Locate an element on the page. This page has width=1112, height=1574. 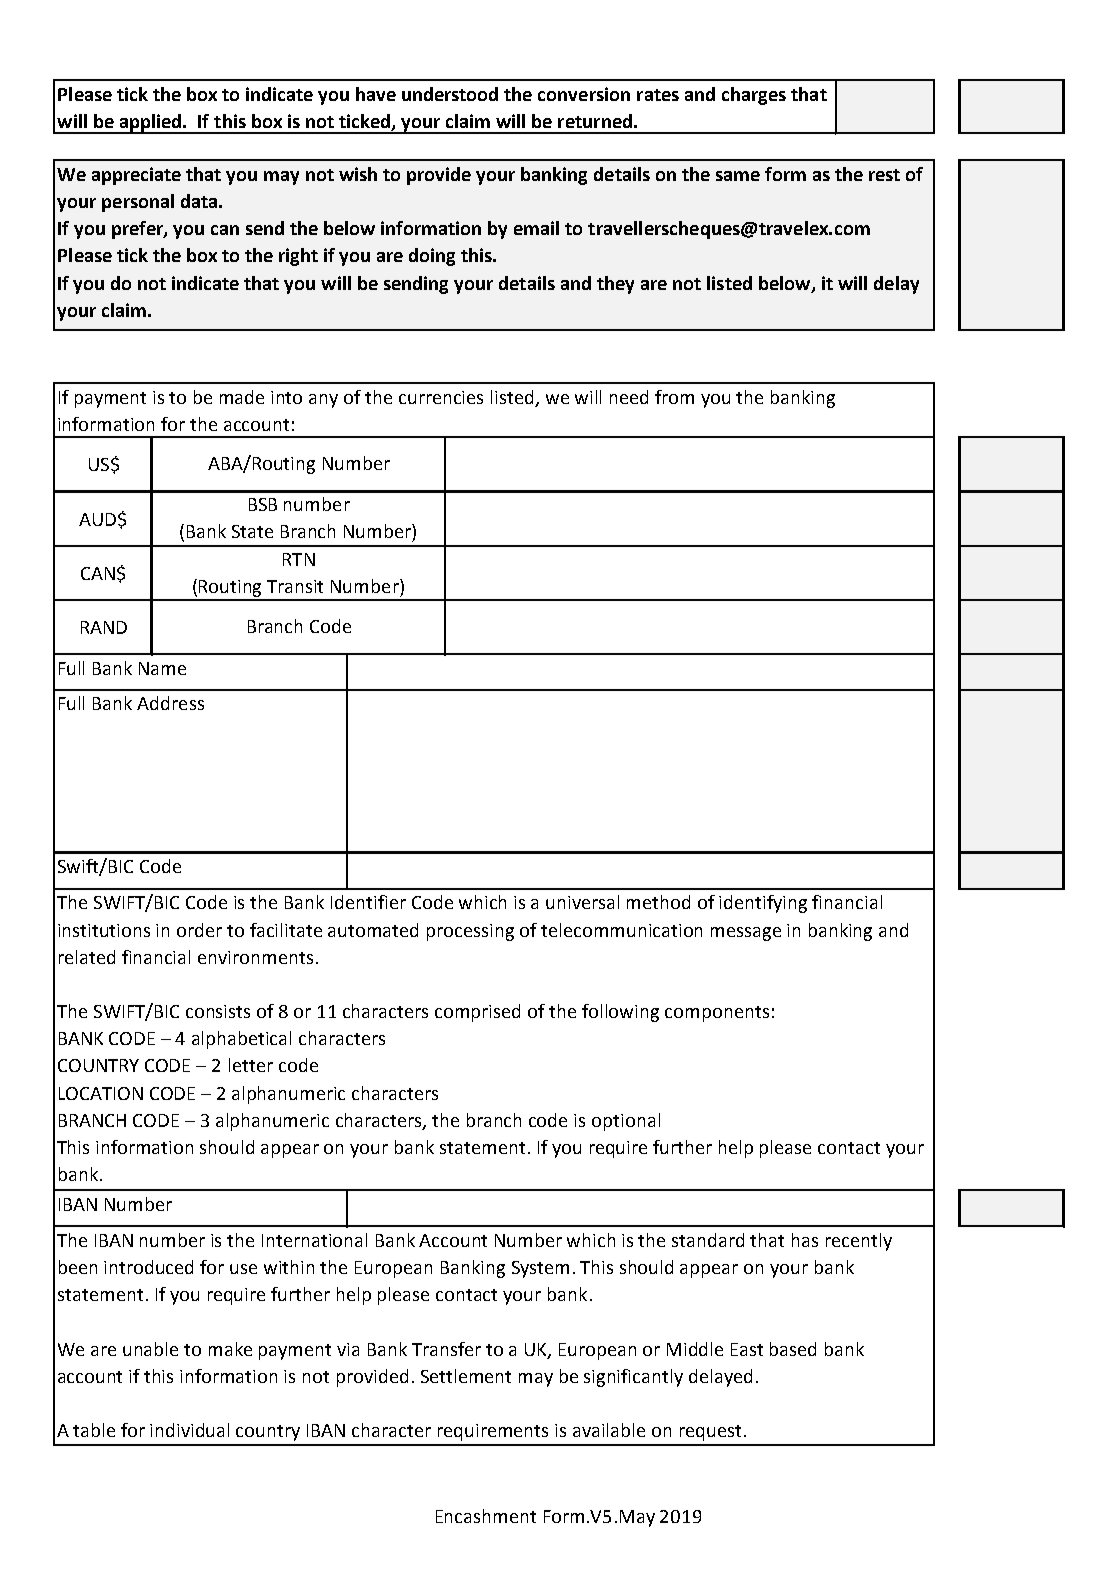
charges is located at coordinates (754, 96).
